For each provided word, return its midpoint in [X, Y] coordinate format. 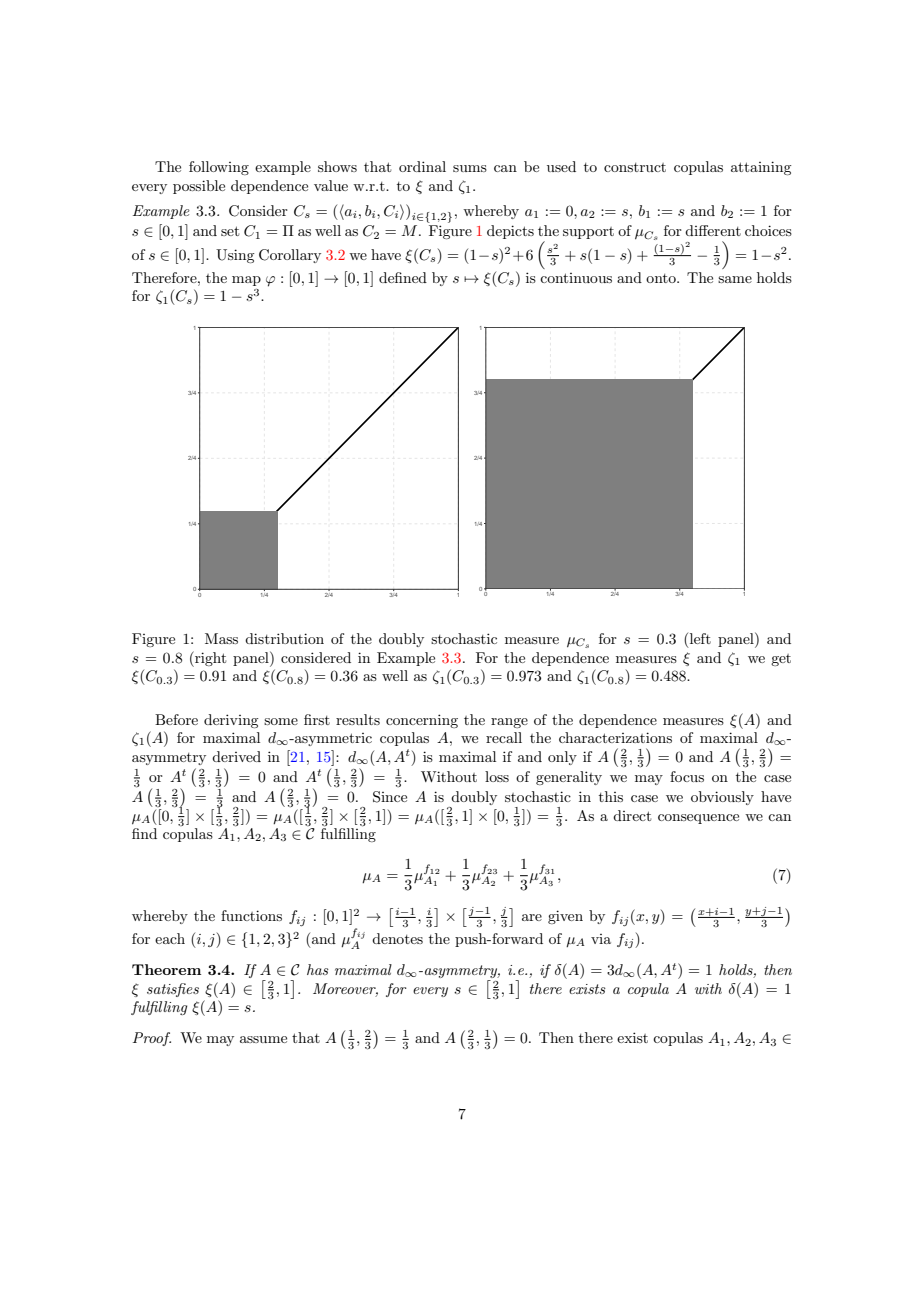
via [601, 939]
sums [470, 168]
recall [504, 737]
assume [263, 1039]
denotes [397, 938]
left [700, 638]
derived [236, 756]
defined [403, 277]
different [713, 230]
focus [687, 776]
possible [199, 187]
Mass [221, 638]
